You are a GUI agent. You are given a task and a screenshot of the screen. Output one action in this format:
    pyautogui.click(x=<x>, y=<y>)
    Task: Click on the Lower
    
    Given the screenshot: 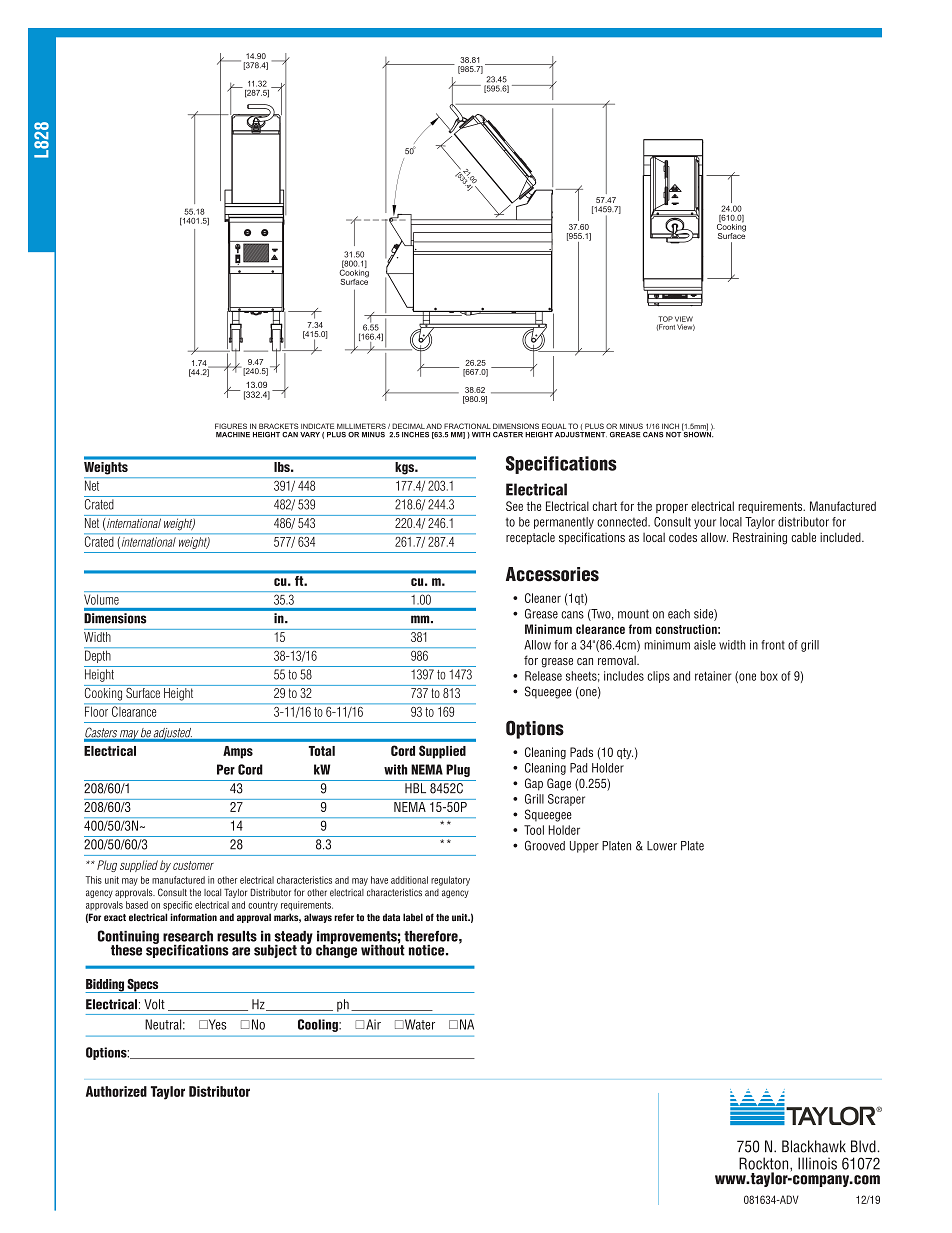 What is the action you would take?
    pyautogui.click(x=662, y=846)
